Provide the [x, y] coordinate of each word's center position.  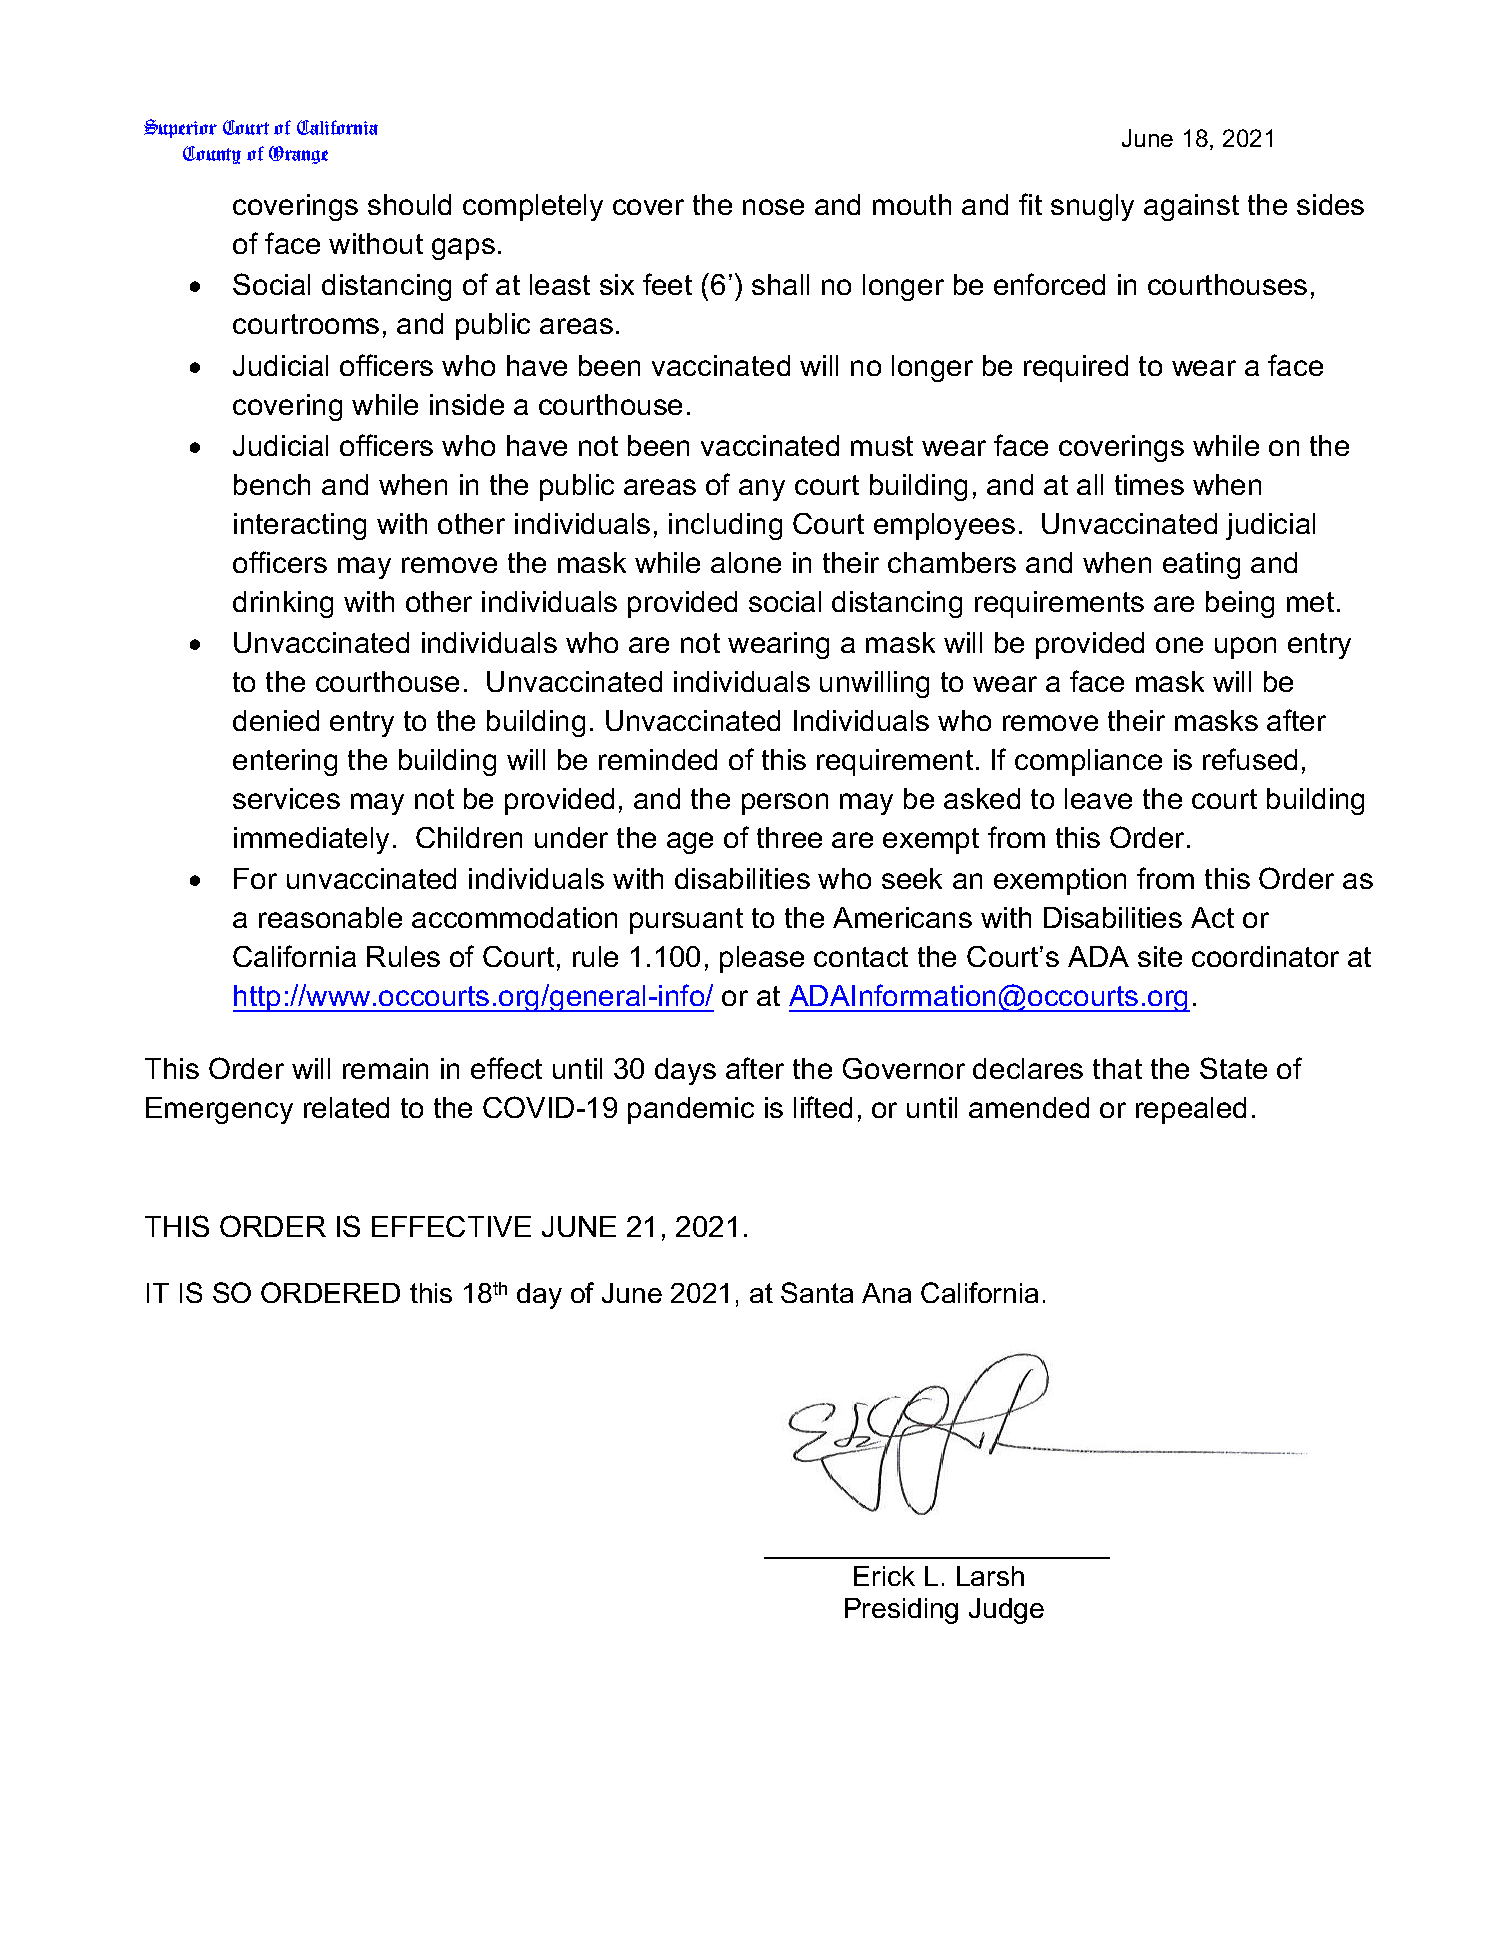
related [346, 1107]
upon [1245, 648]
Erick [884, 1576]
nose [773, 207]
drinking [283, 604]
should [409, 204]
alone [746, 562]
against [1191, 207]
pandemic [691, 1110]
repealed [1191, 1110]
